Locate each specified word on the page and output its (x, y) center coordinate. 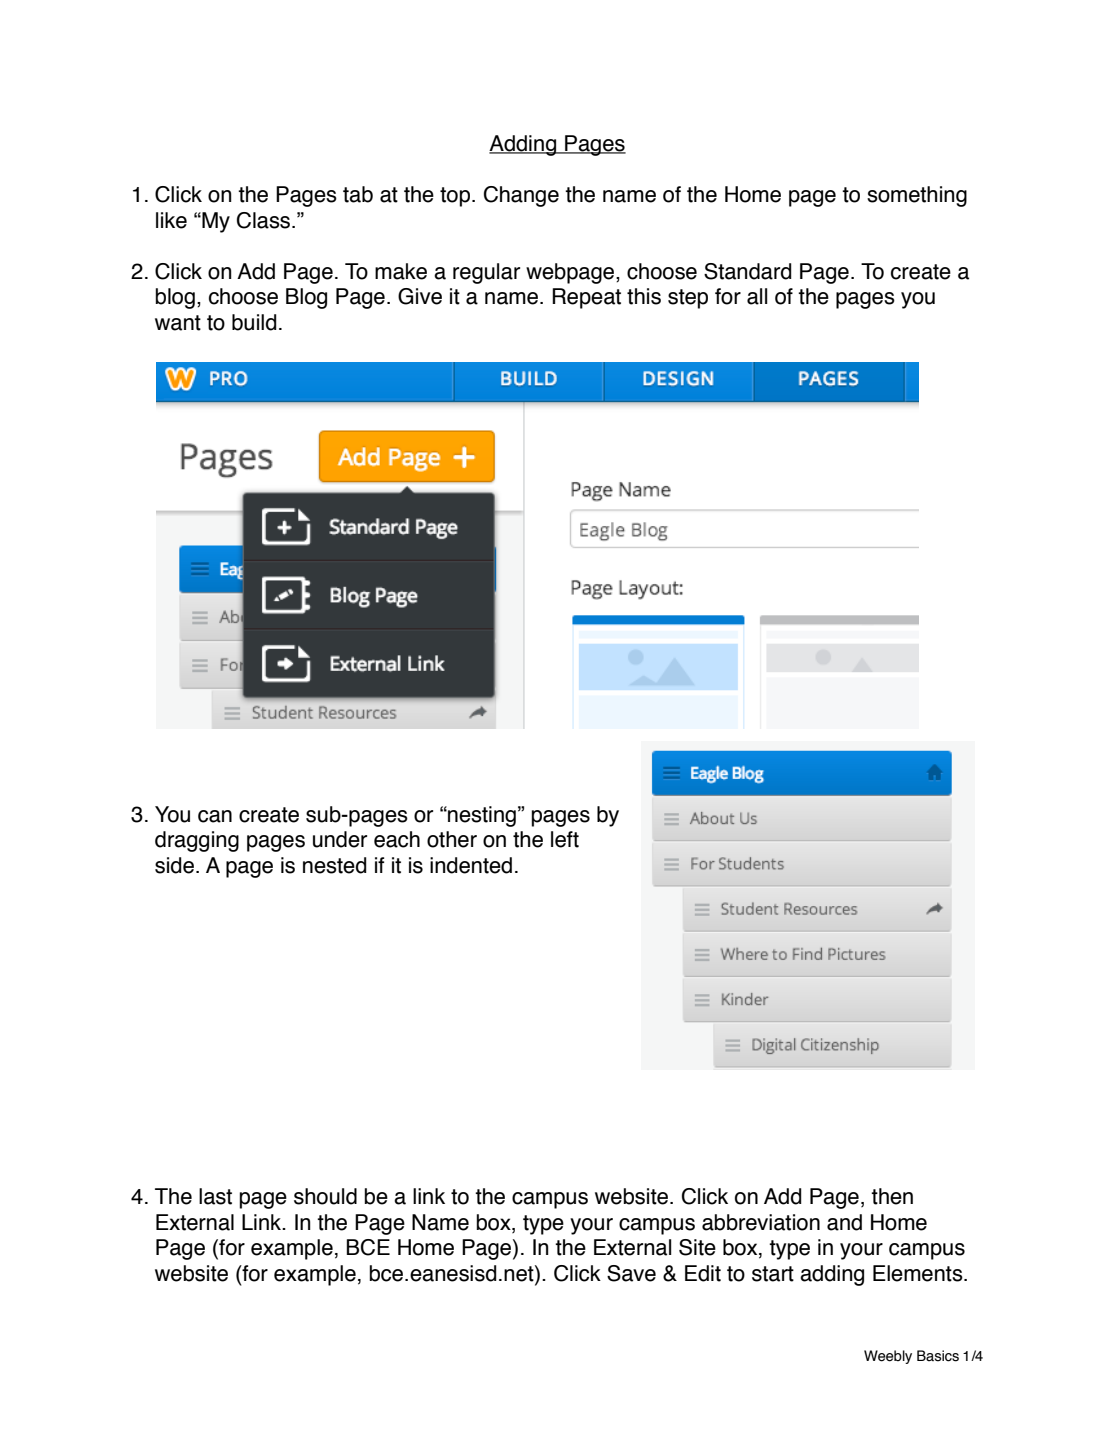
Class (265, 220)
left (565, 839)
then (892, 1196)
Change (521, 196)
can (215, 816)
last (215, 1196)
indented (471, 865)
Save (631, 1273)
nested (335, 865)
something (917, 196)
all (757, 296)
